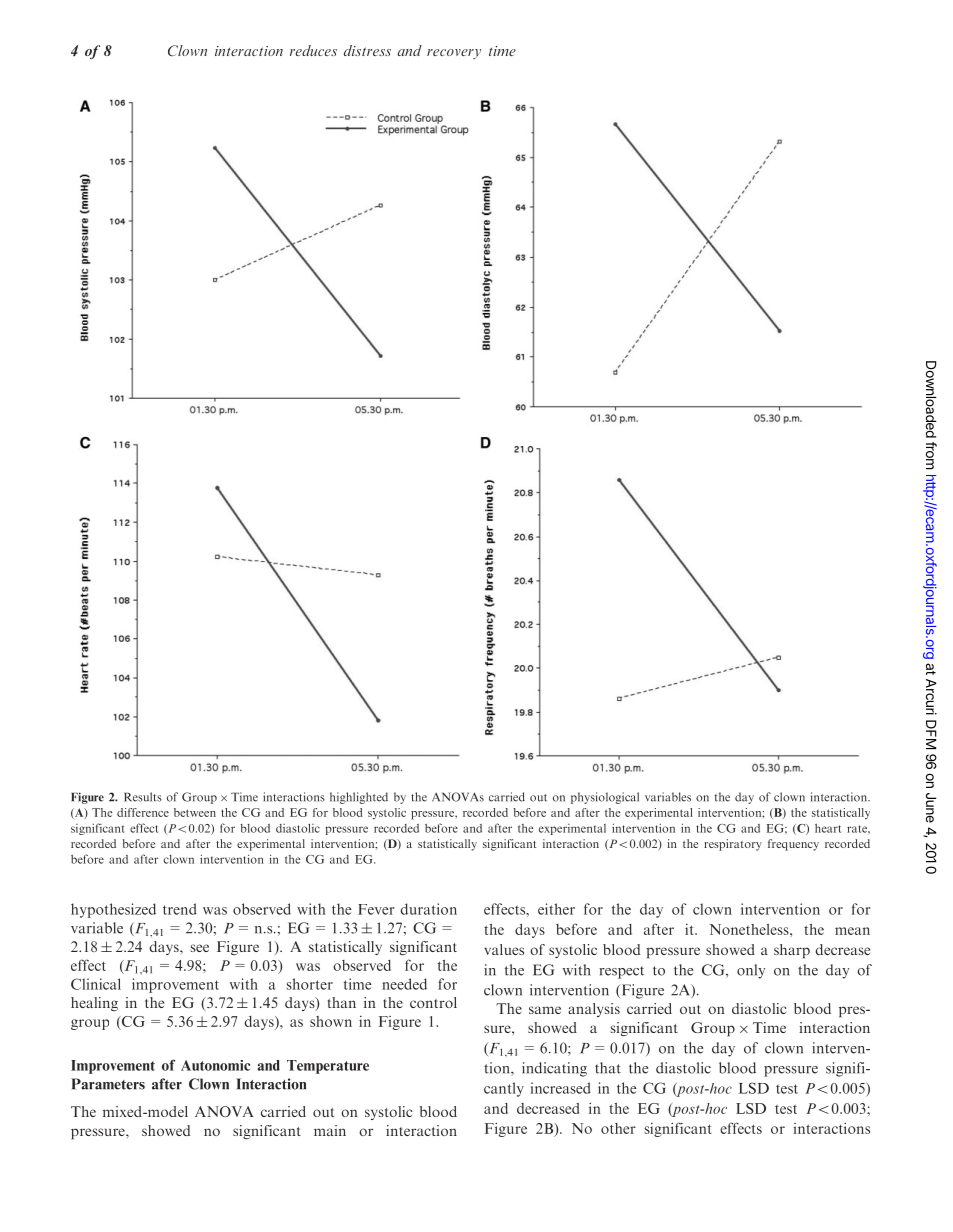 The image size is (953, 1232). What do you see at coordinates (556, 909) in the image?
I see `either` at bounding box center [556, 909].
